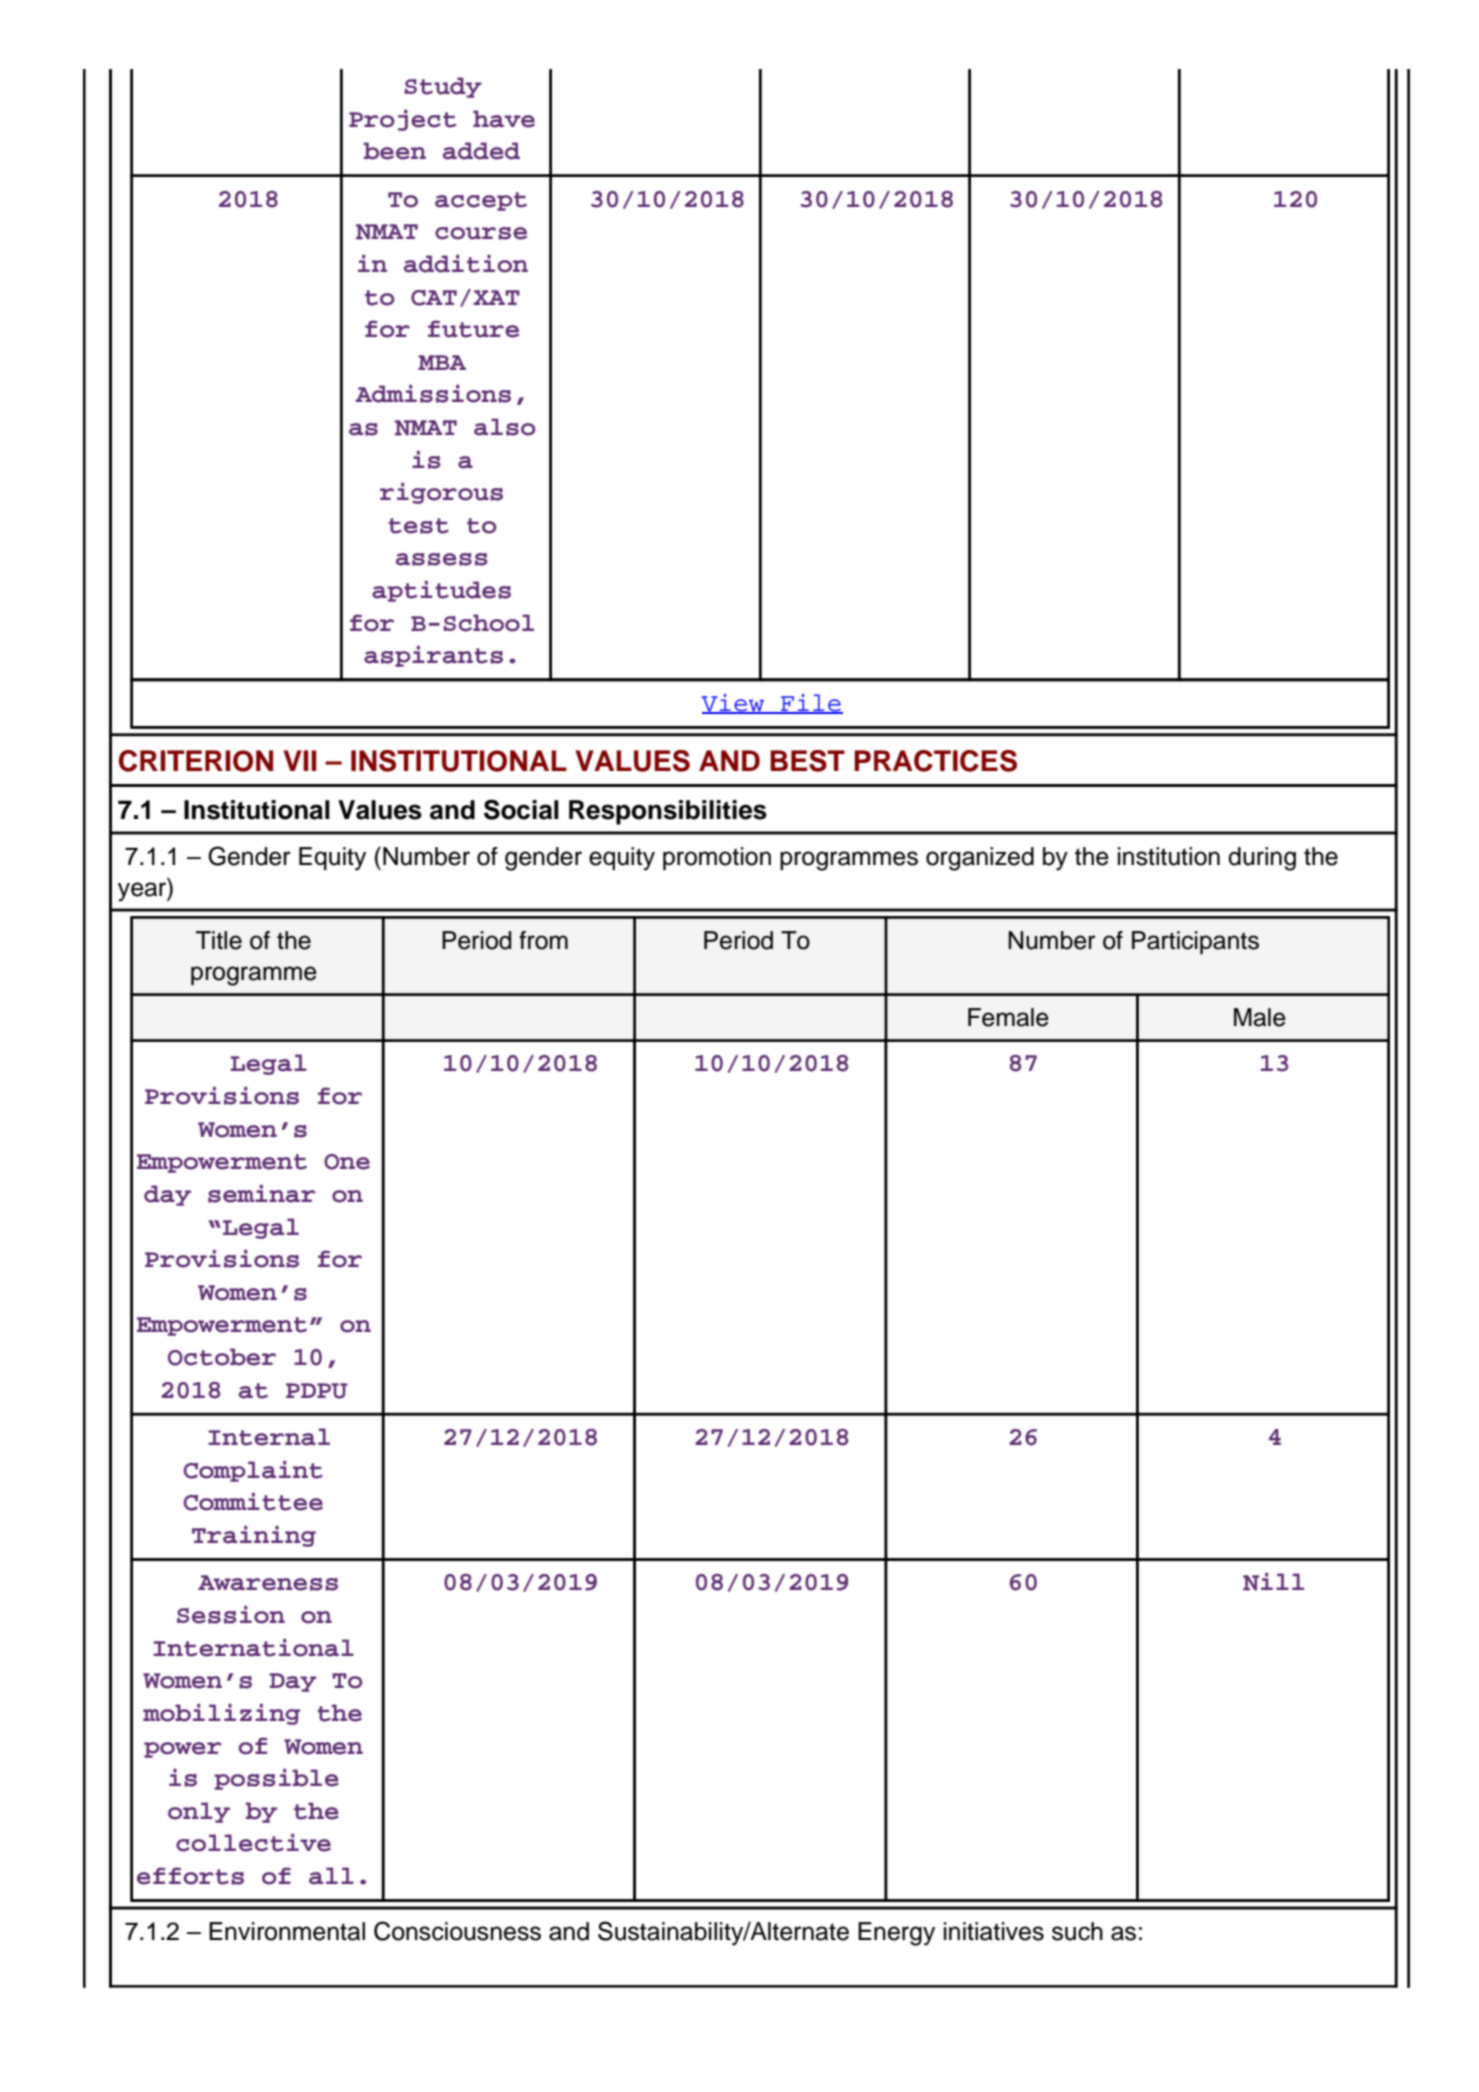  Describe the element at coordinates (331, 1876) in the page. I see `all` at that location.
